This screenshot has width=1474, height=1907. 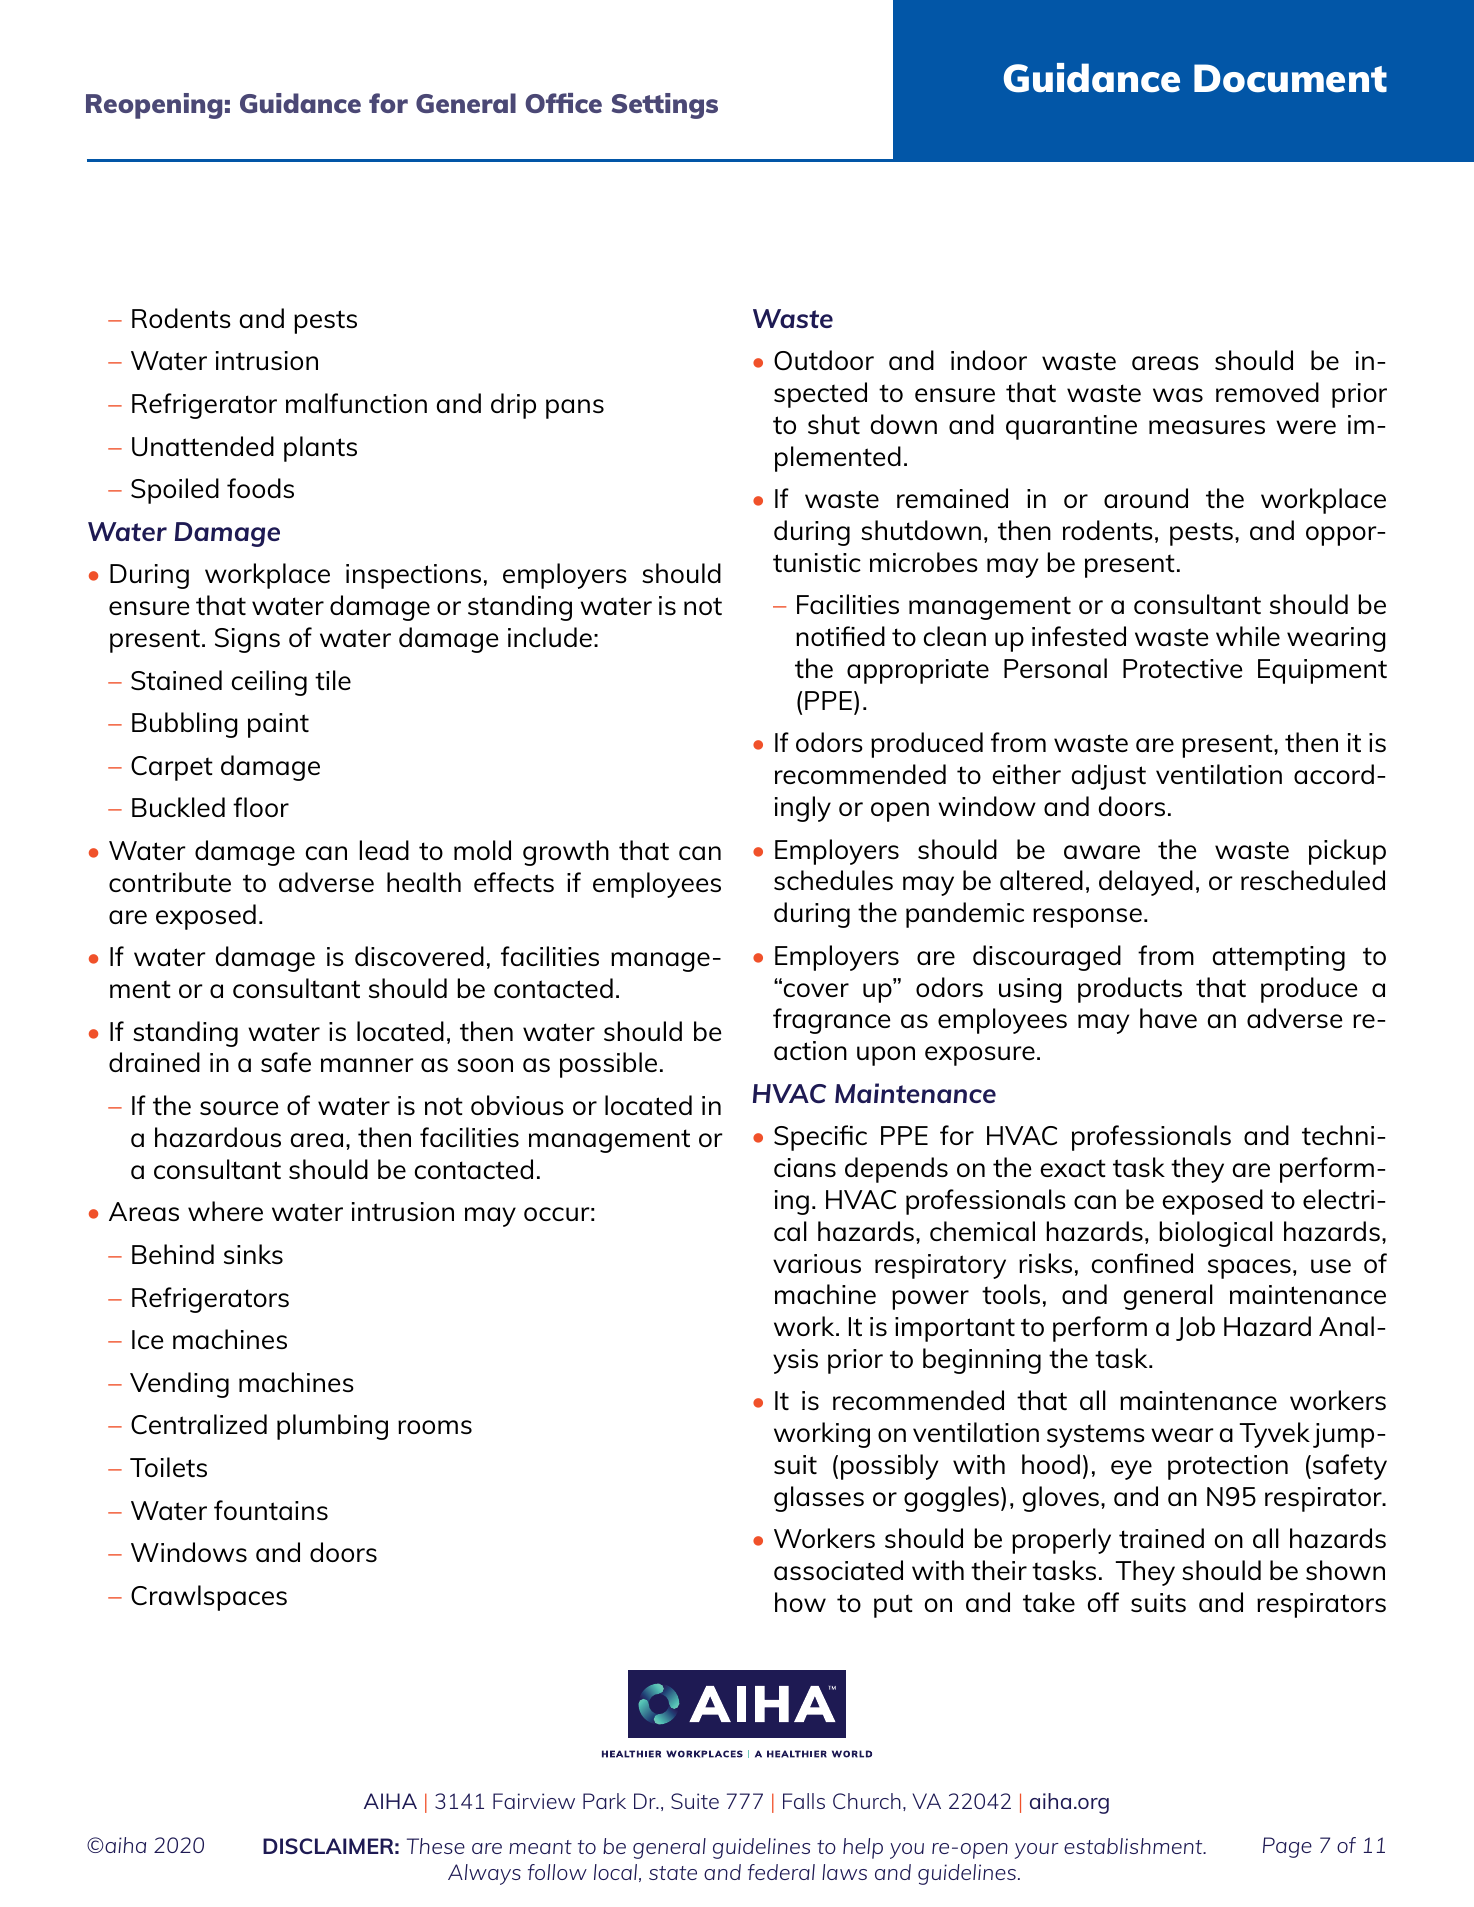 I want to click on Page, so click(x=1287, y=1847).
